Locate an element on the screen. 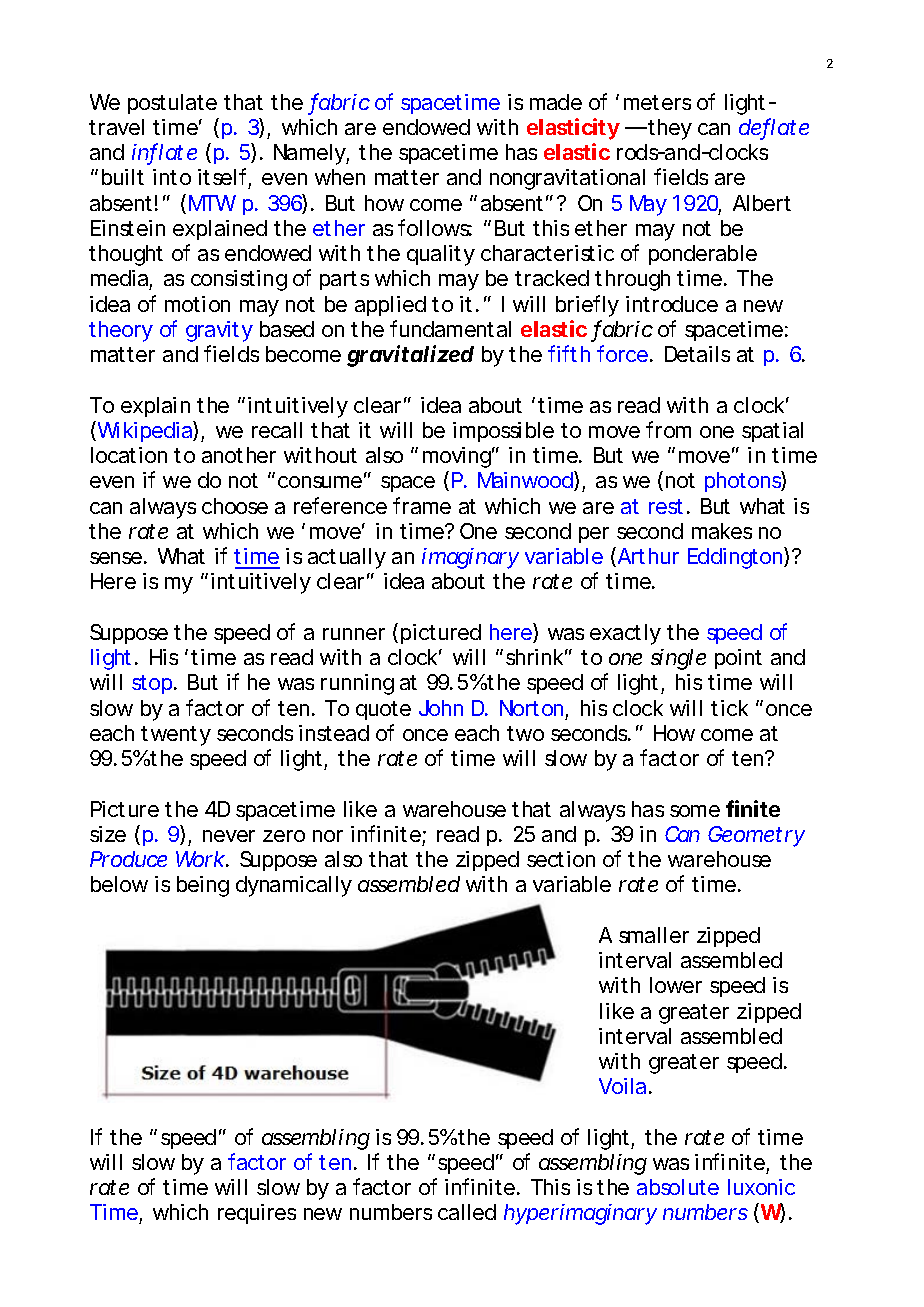  single is located at coordinates (678, 659).
